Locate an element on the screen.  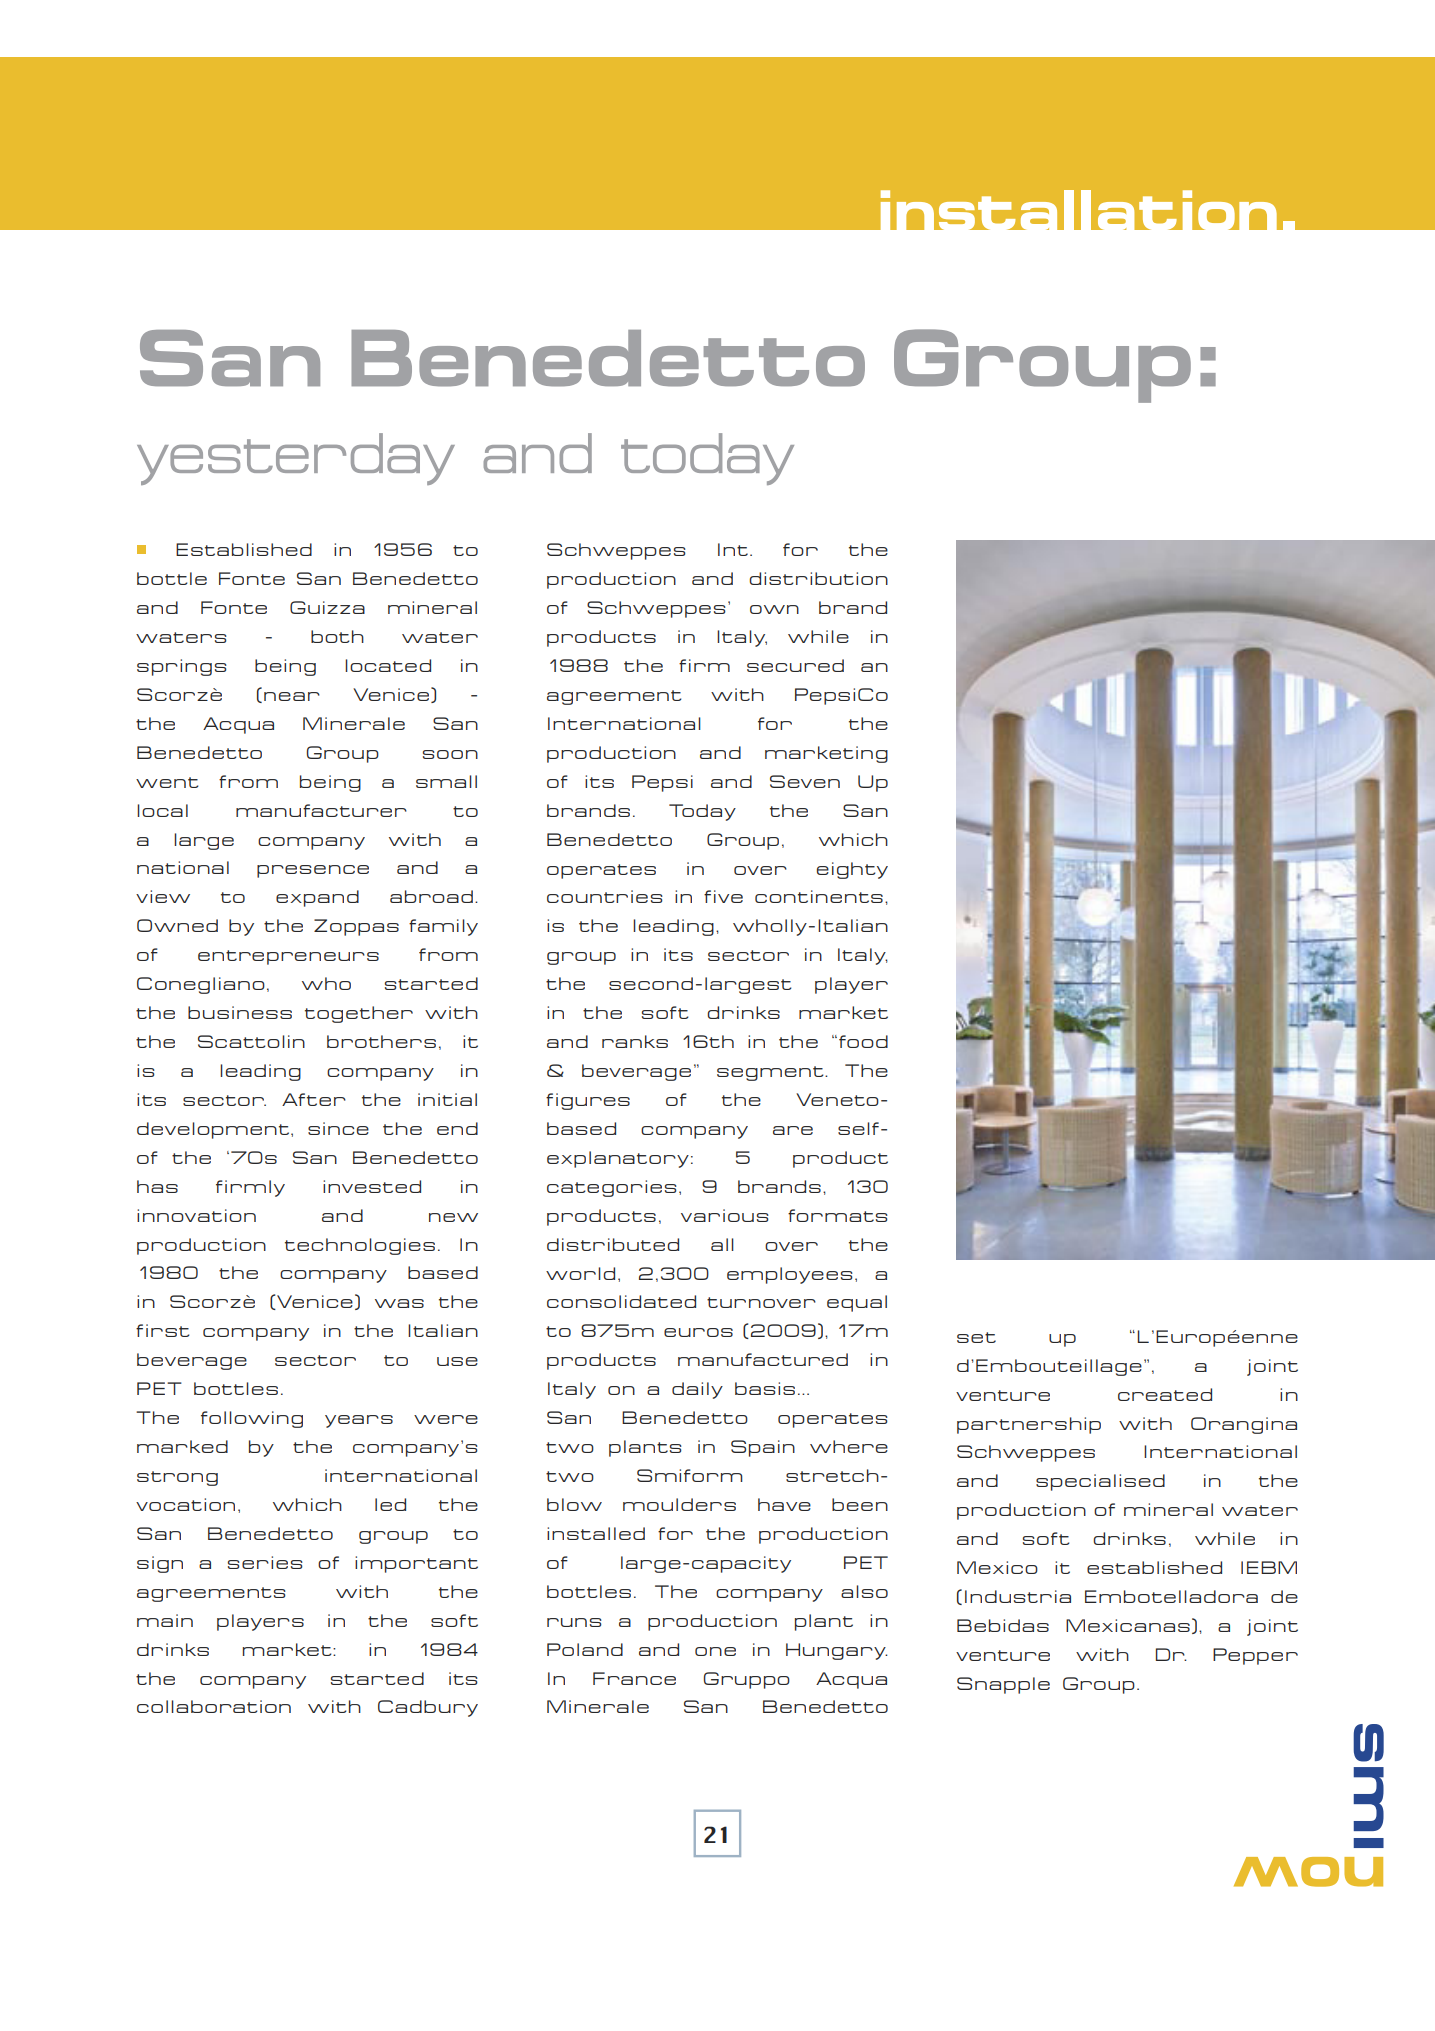
Snapple is located at coordinates (1003, 1685).
